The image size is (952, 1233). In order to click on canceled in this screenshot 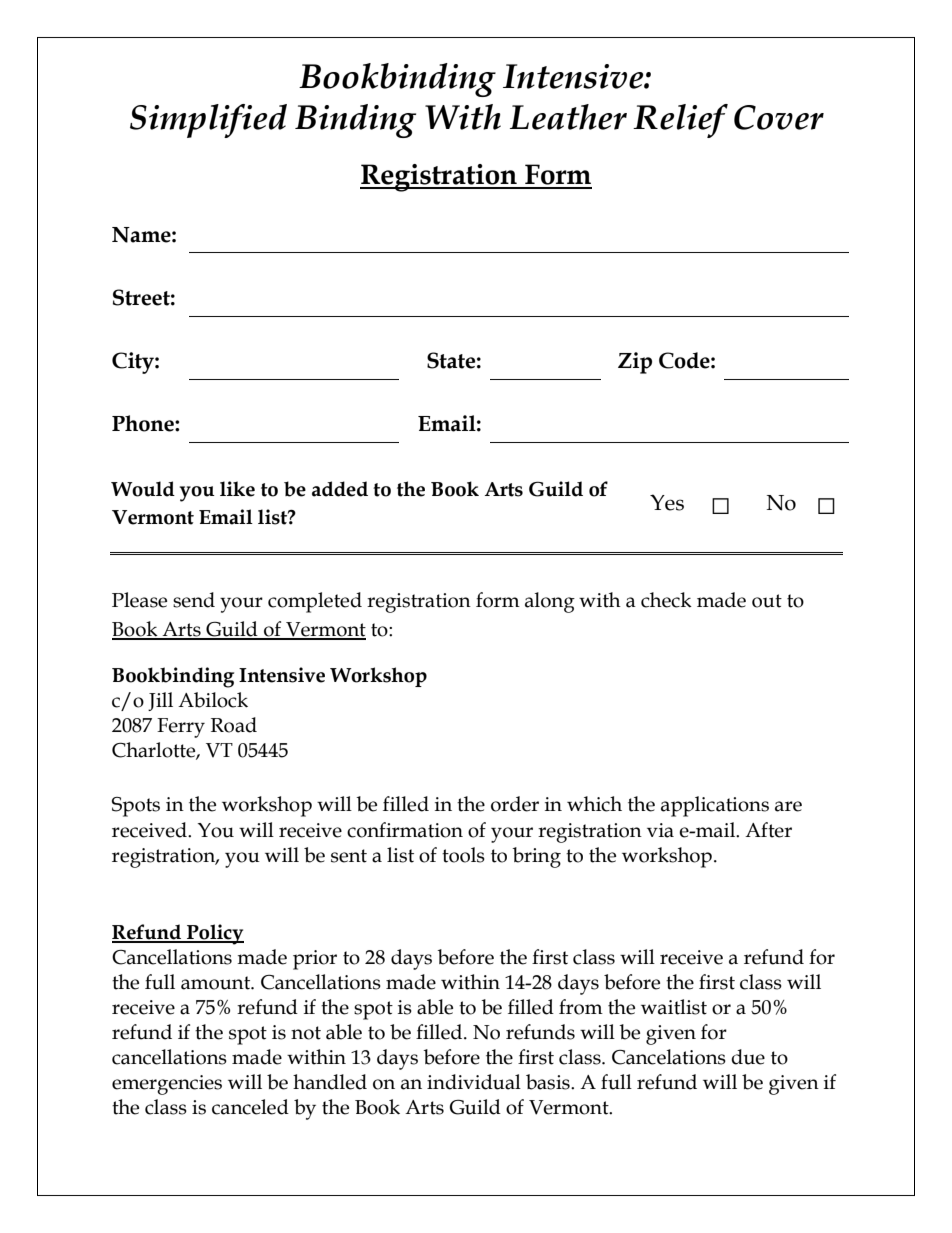, I will do `click(250, 1107)`.
